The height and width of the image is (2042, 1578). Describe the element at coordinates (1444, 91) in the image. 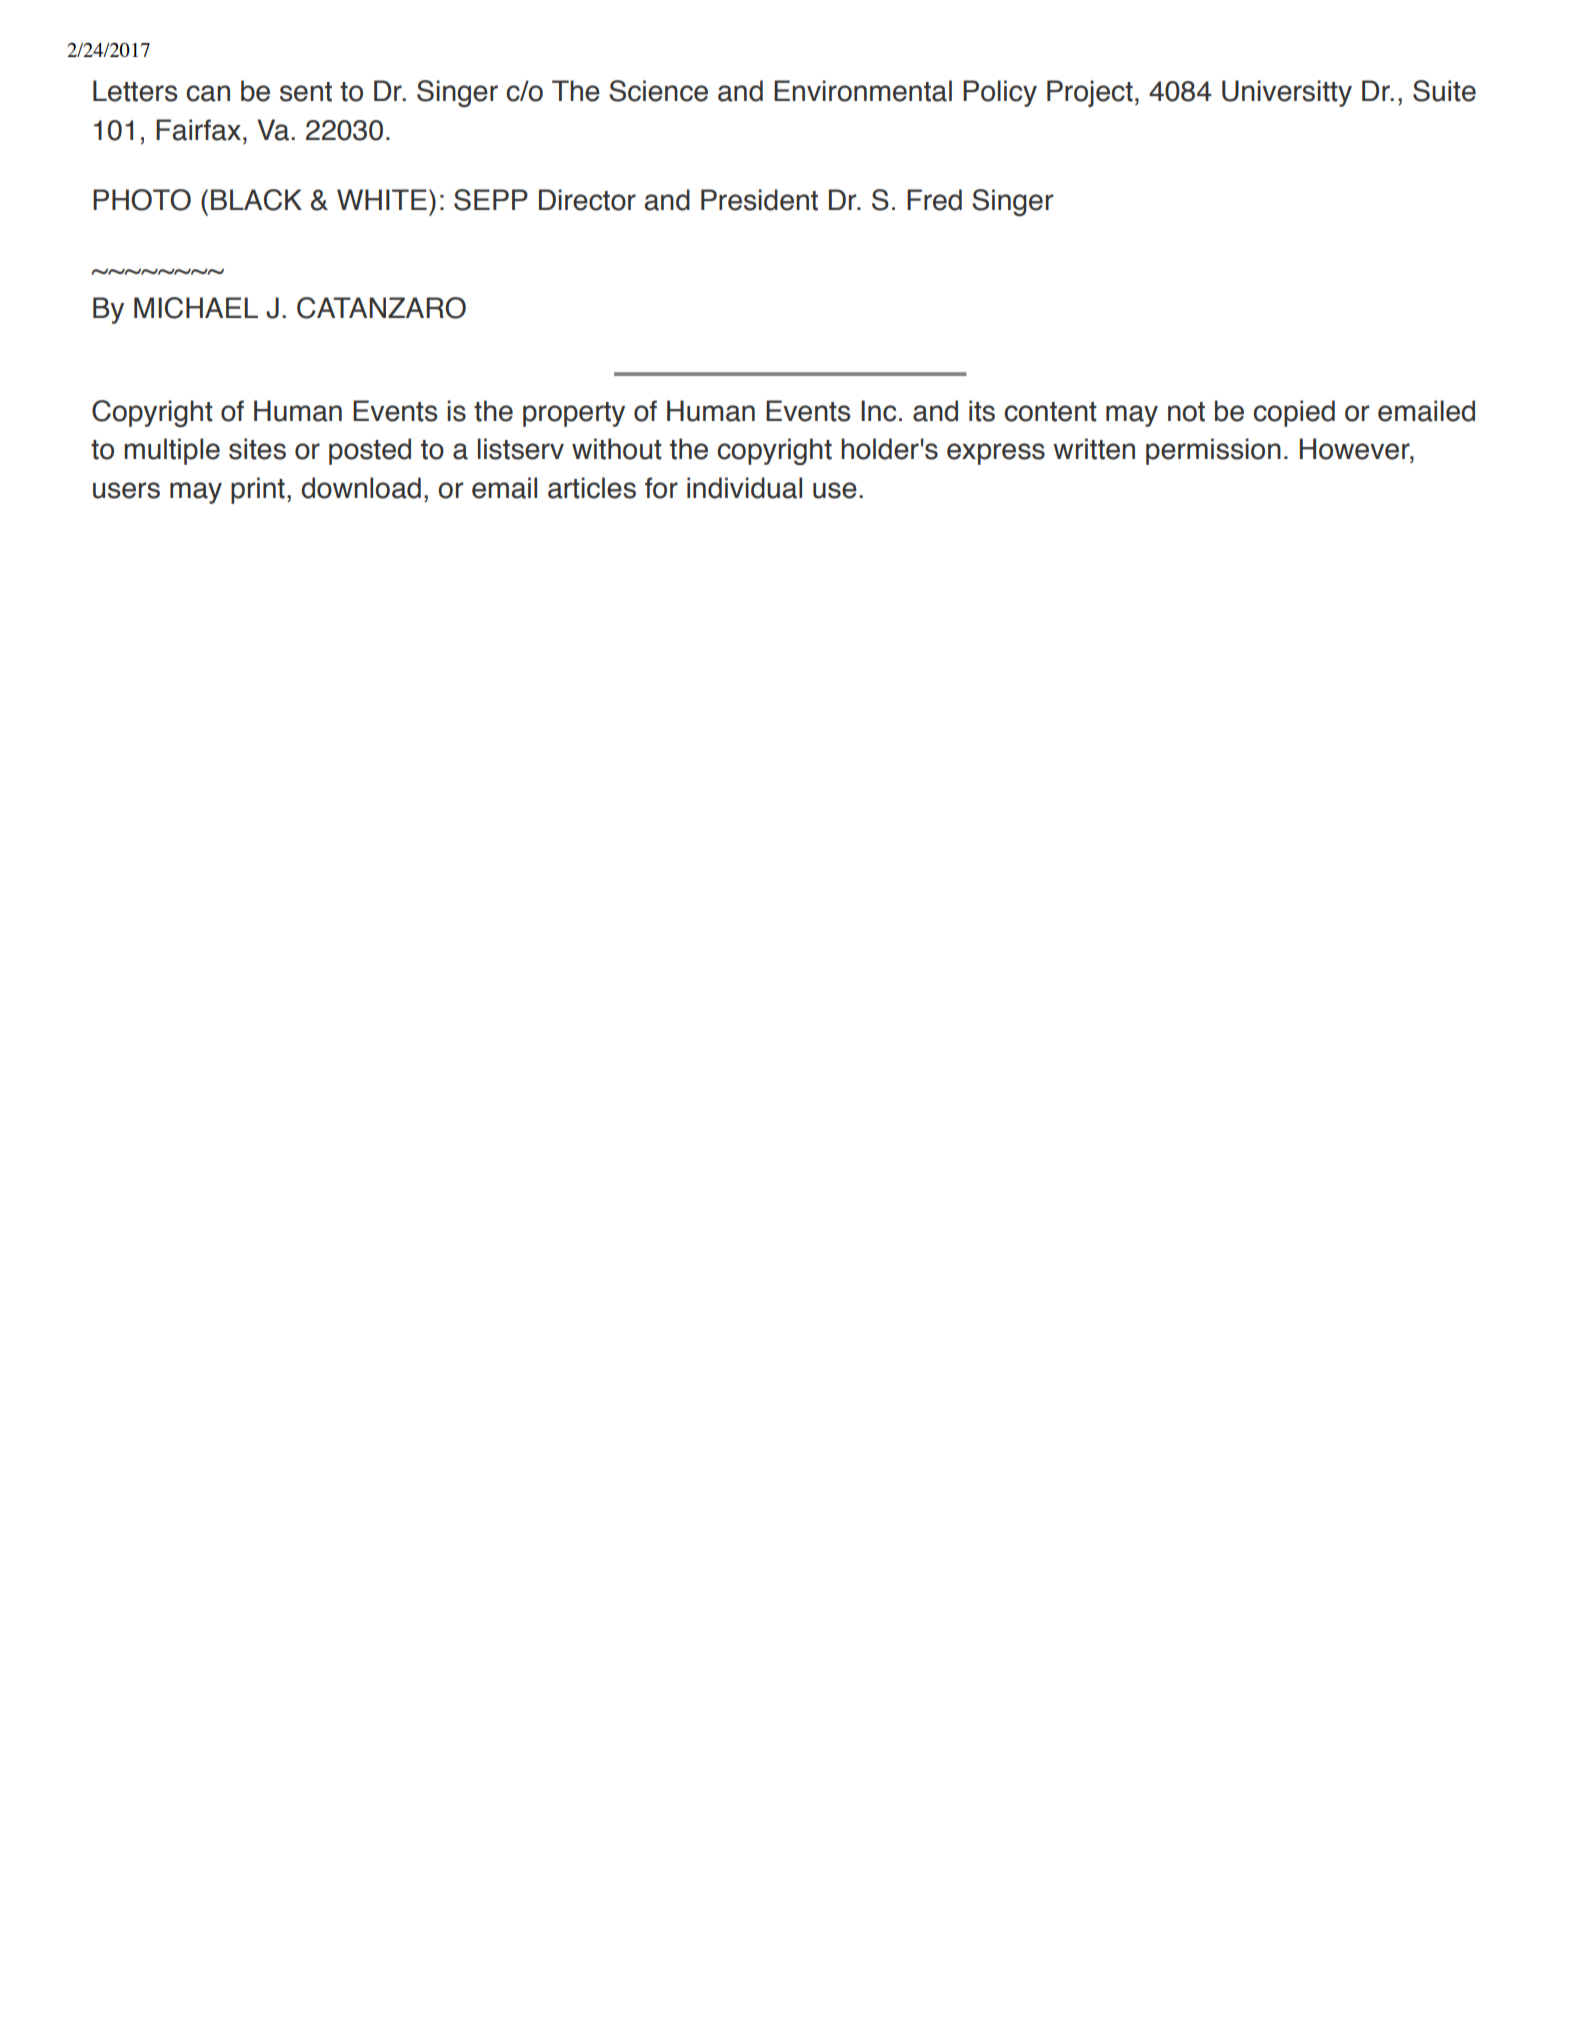

I see `Suite` at that location.
